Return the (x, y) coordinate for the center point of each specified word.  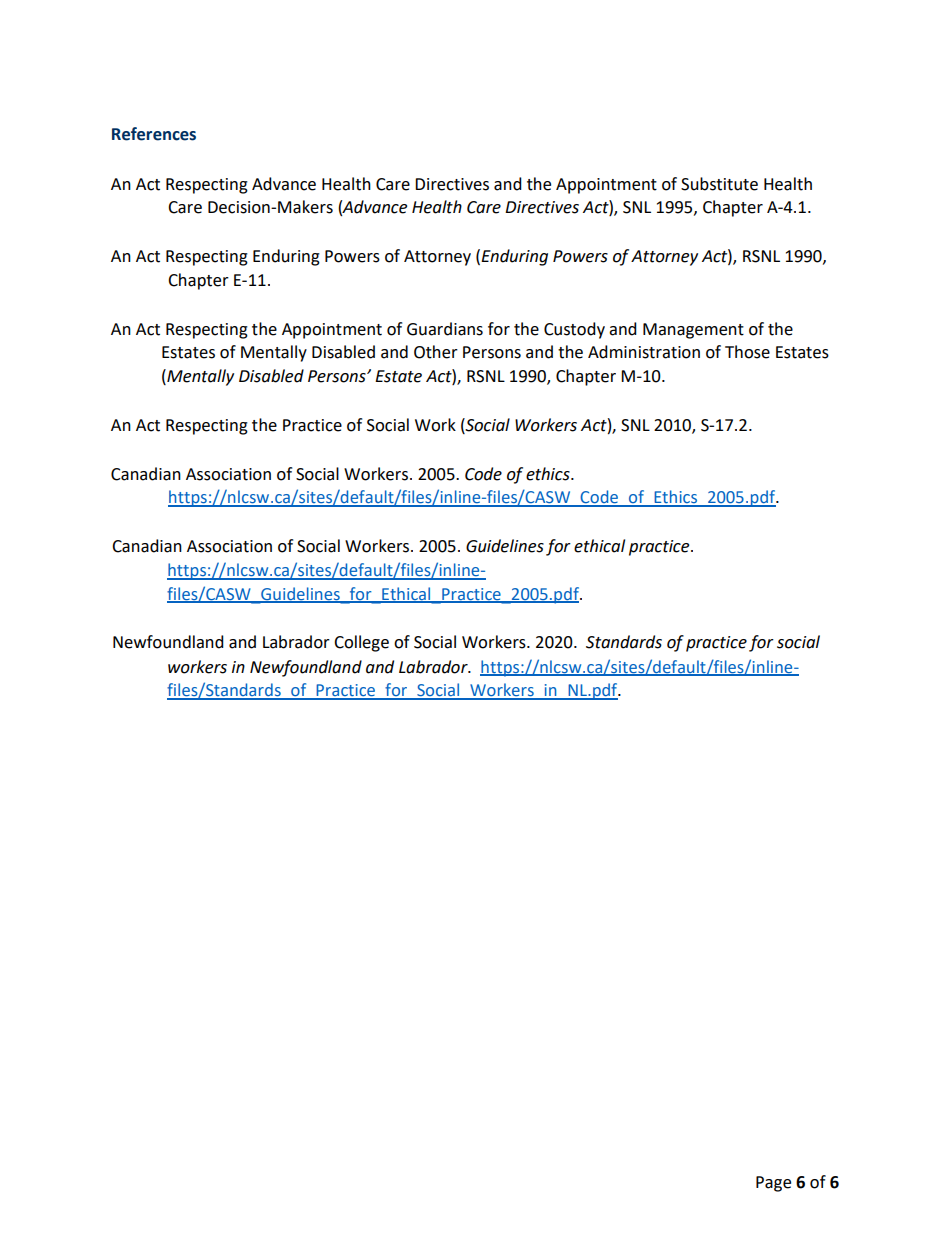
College (361, 643)
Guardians (445, 329)
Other (436, 352)
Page (773, 1184)
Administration (644, 352)
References (154, 134)
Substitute (719, 184)
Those (747, 352)
